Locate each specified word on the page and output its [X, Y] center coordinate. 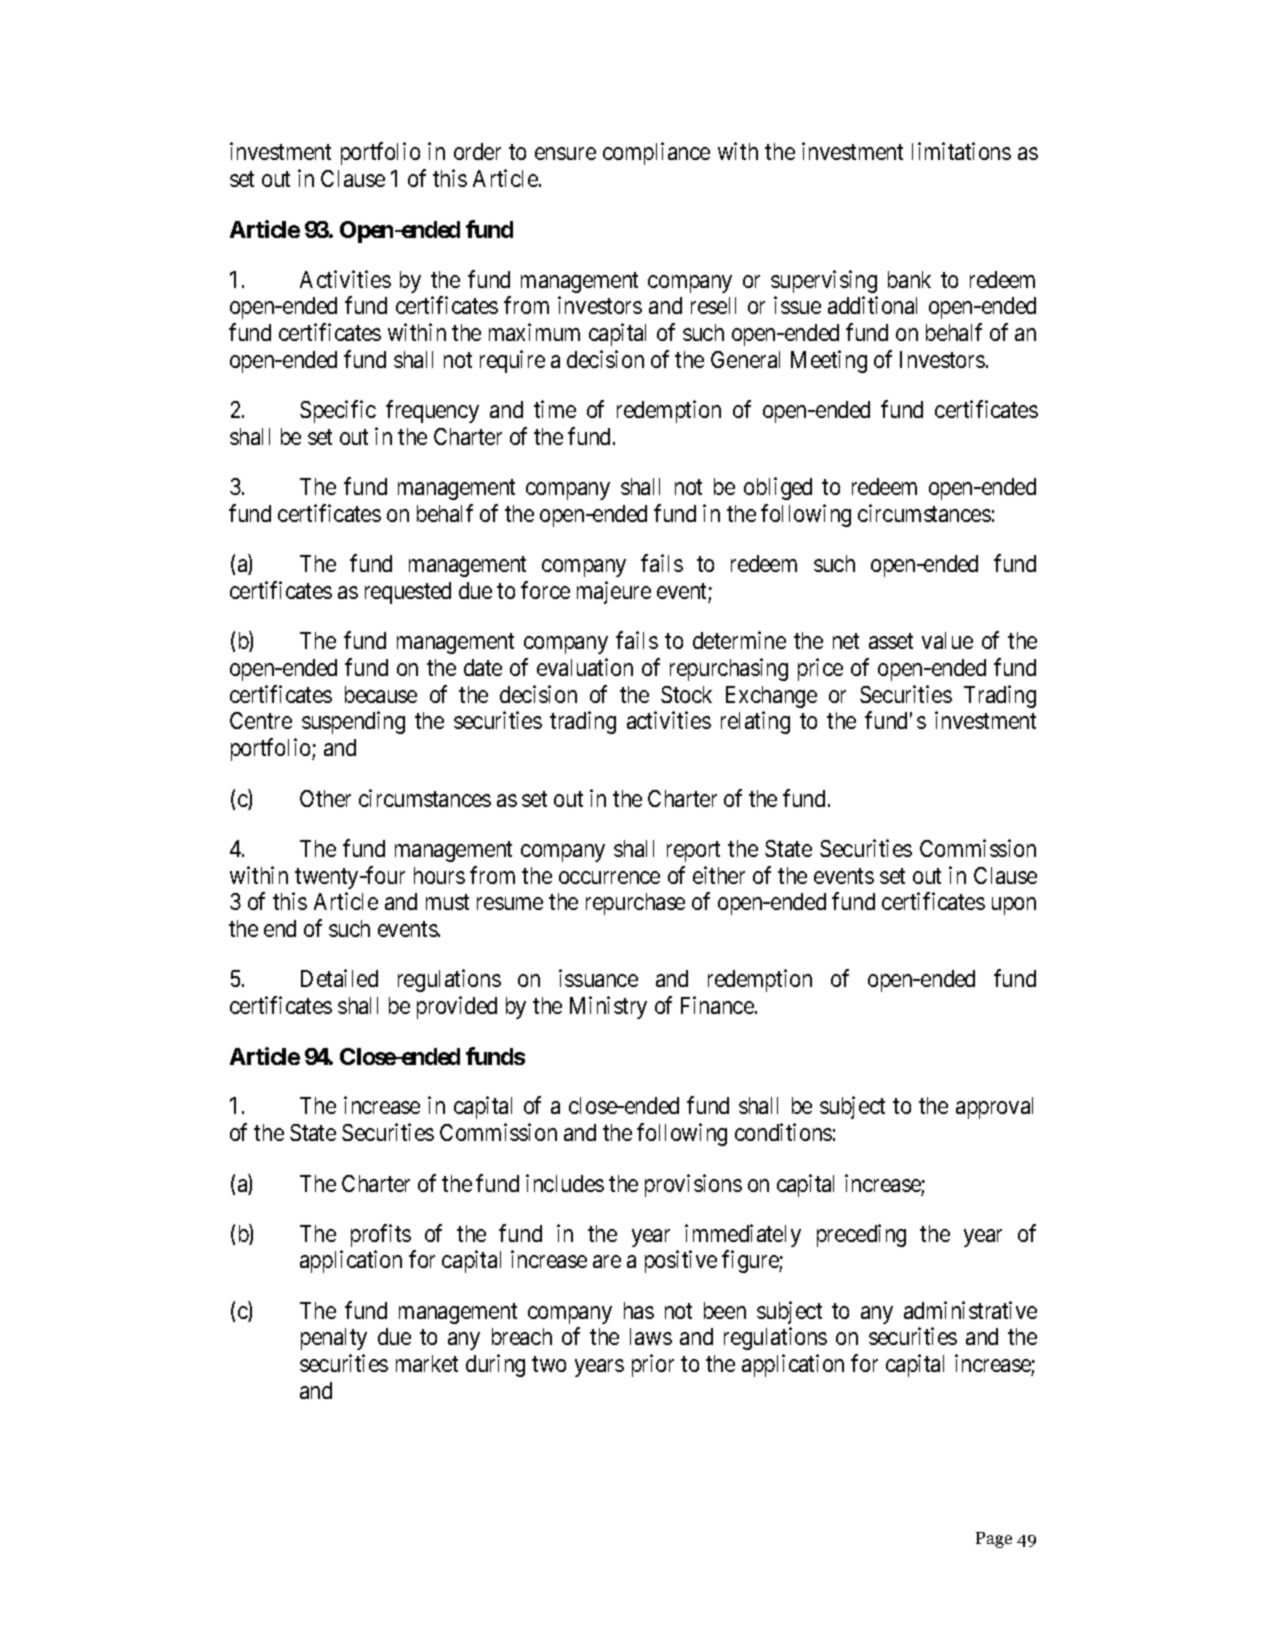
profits [381, 1235]
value [947, 640]
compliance [656, 154]
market [427, 1363]
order [477, 151]
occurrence [609, 877]
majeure [614, 592]
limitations [961, 151]
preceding [861, 1235]
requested [408, 593]
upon [1014, 906]
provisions [693, 1185]
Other [325, 798]
